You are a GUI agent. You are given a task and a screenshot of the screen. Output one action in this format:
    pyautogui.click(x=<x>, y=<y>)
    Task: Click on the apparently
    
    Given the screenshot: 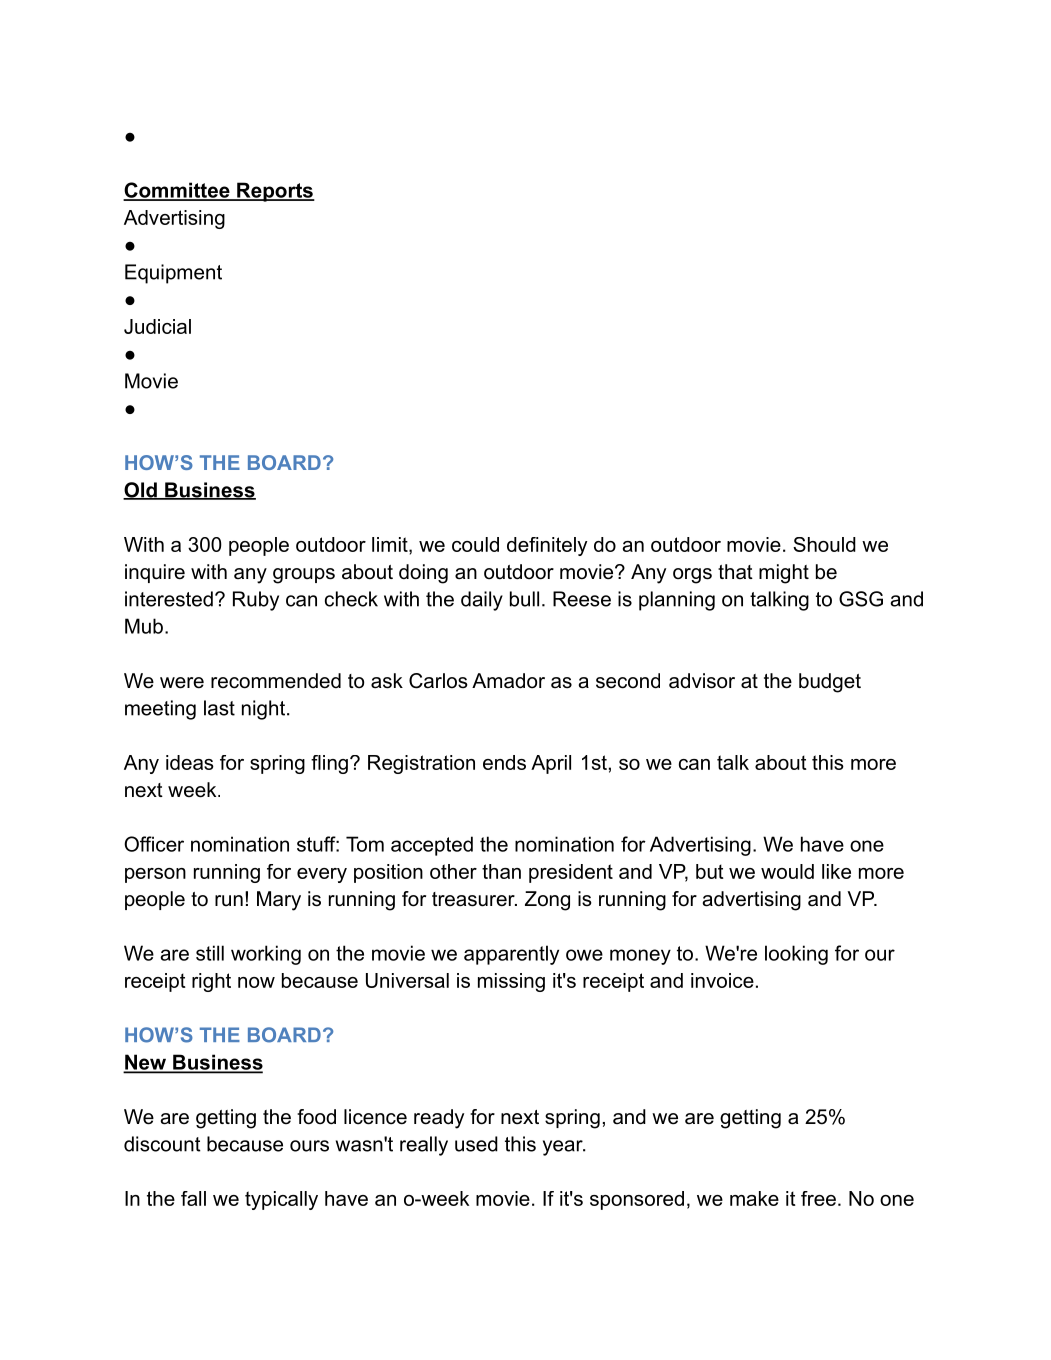 What is the action you would take?
    pyautogui.click(x=511, y=955)
